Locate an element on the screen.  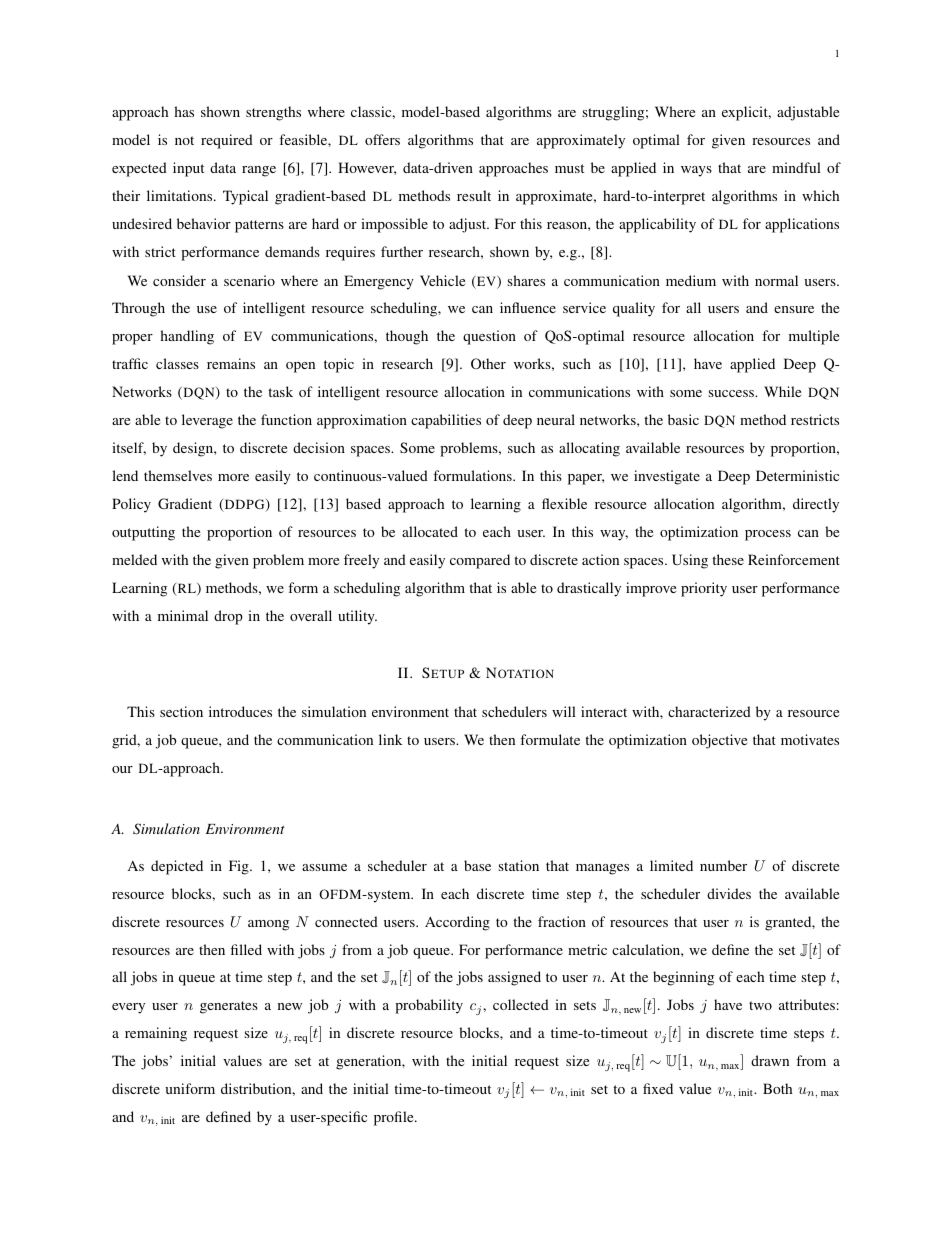
ways is located at coordinates (696, 171).
